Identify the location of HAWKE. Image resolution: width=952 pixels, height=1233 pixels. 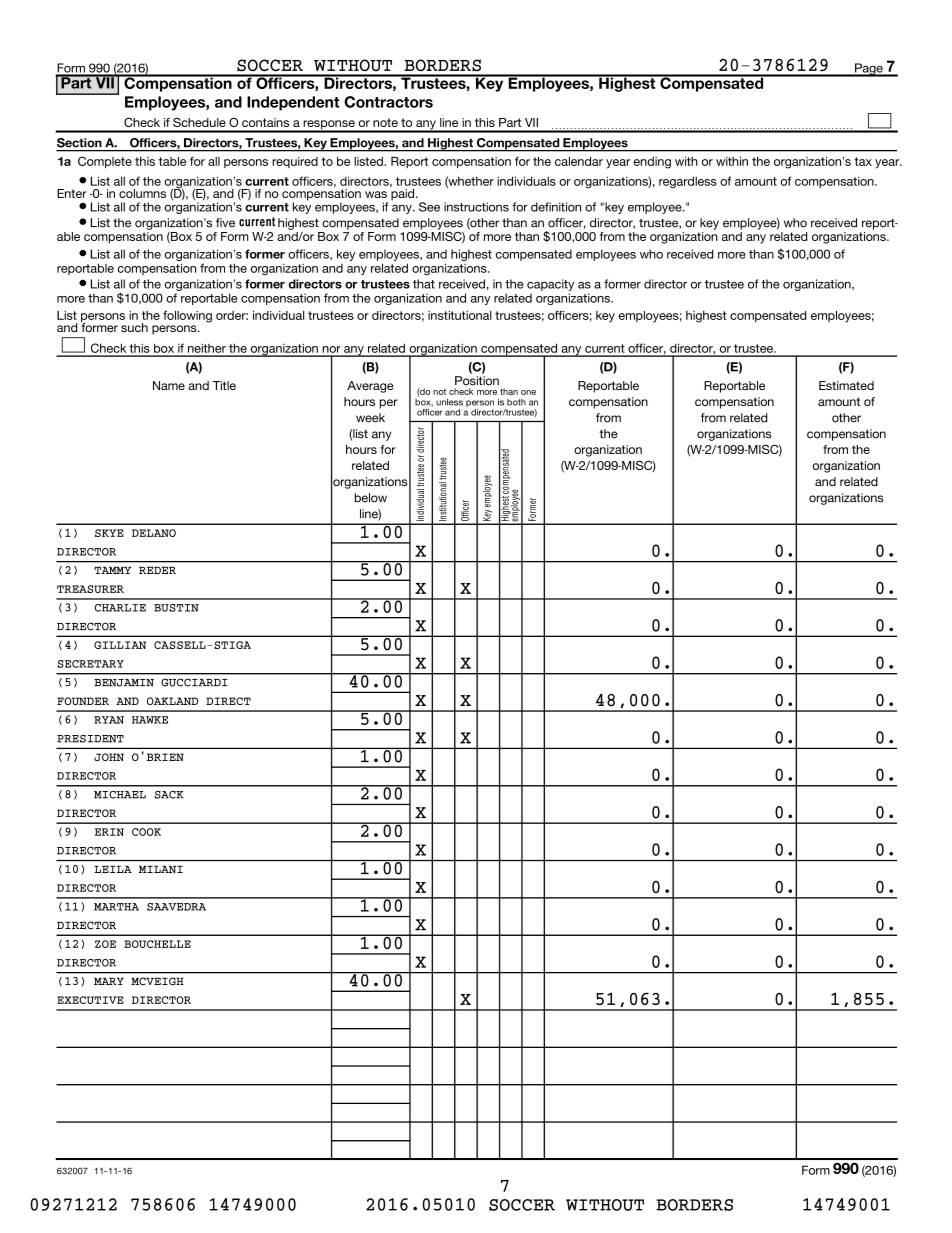
(150, 720).
